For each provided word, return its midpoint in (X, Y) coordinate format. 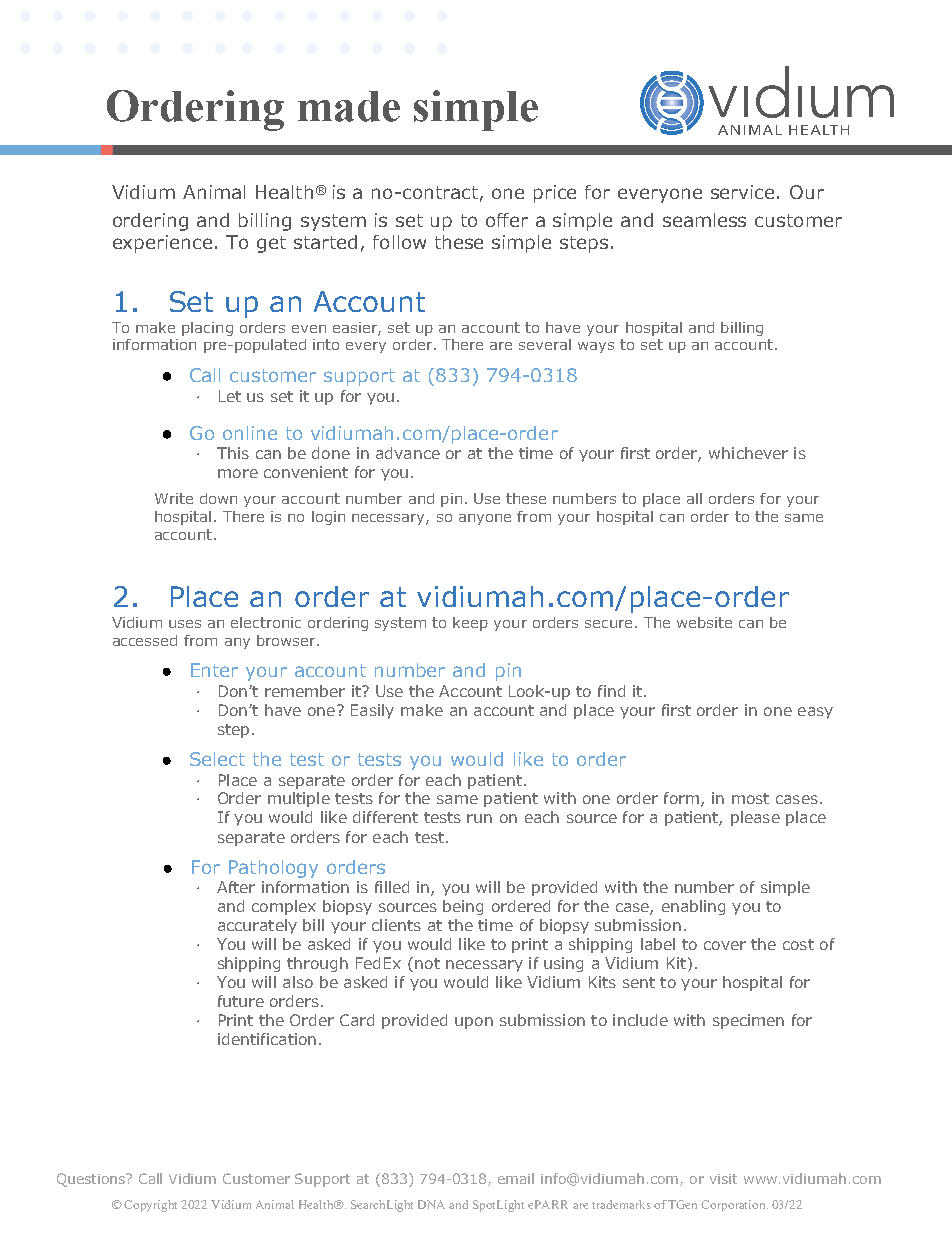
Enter (214, 670)
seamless (704, 220)
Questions (92, 1180)
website (704, 622)
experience (162, 244)
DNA (431, 1204)
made (349, 106)
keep (470, 624)
